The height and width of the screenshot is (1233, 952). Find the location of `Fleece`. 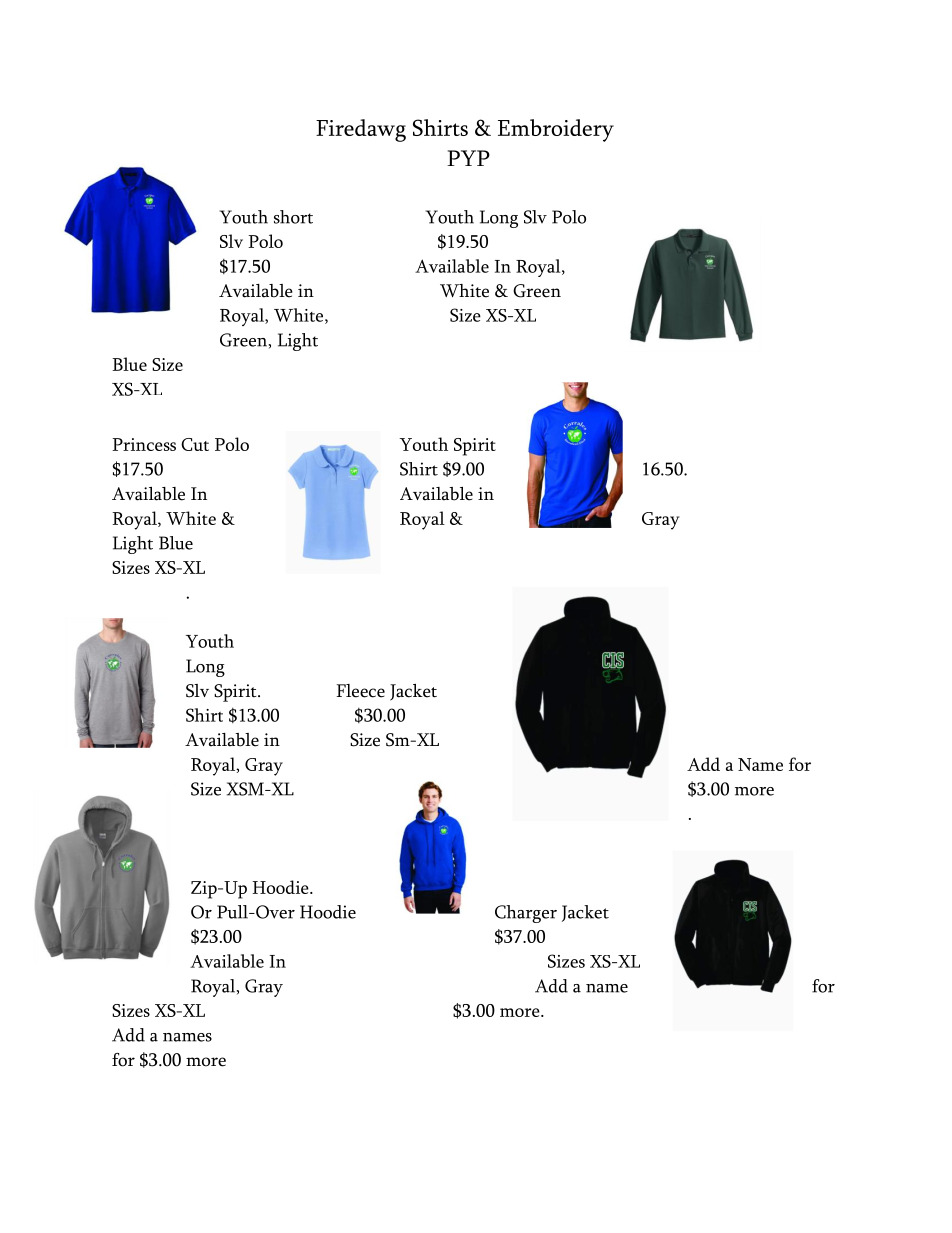

Fleece is located at coordinates (360, 691).
